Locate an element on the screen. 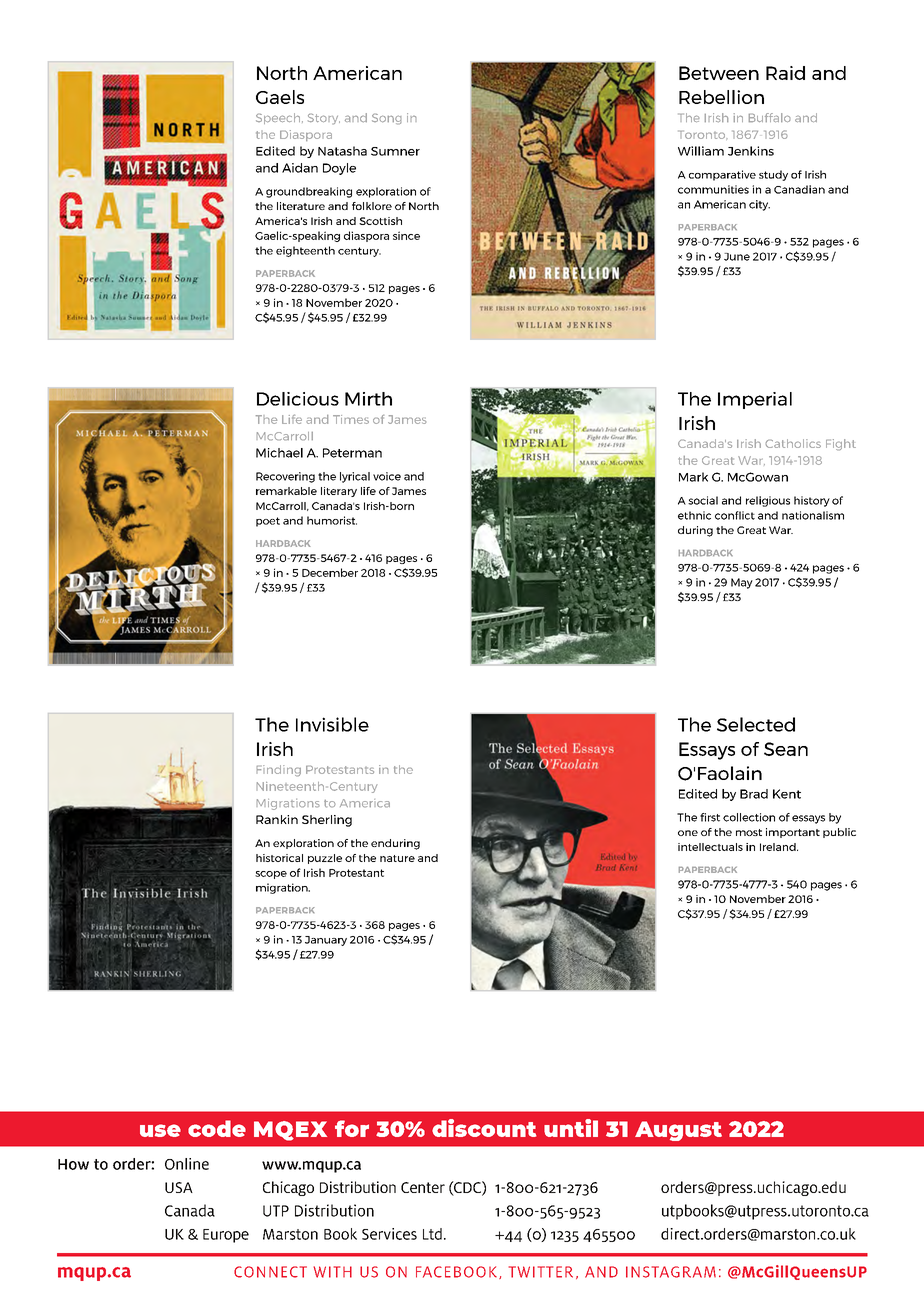 The image size is (924, 1308). scope is located at coordinates (271, 875).
